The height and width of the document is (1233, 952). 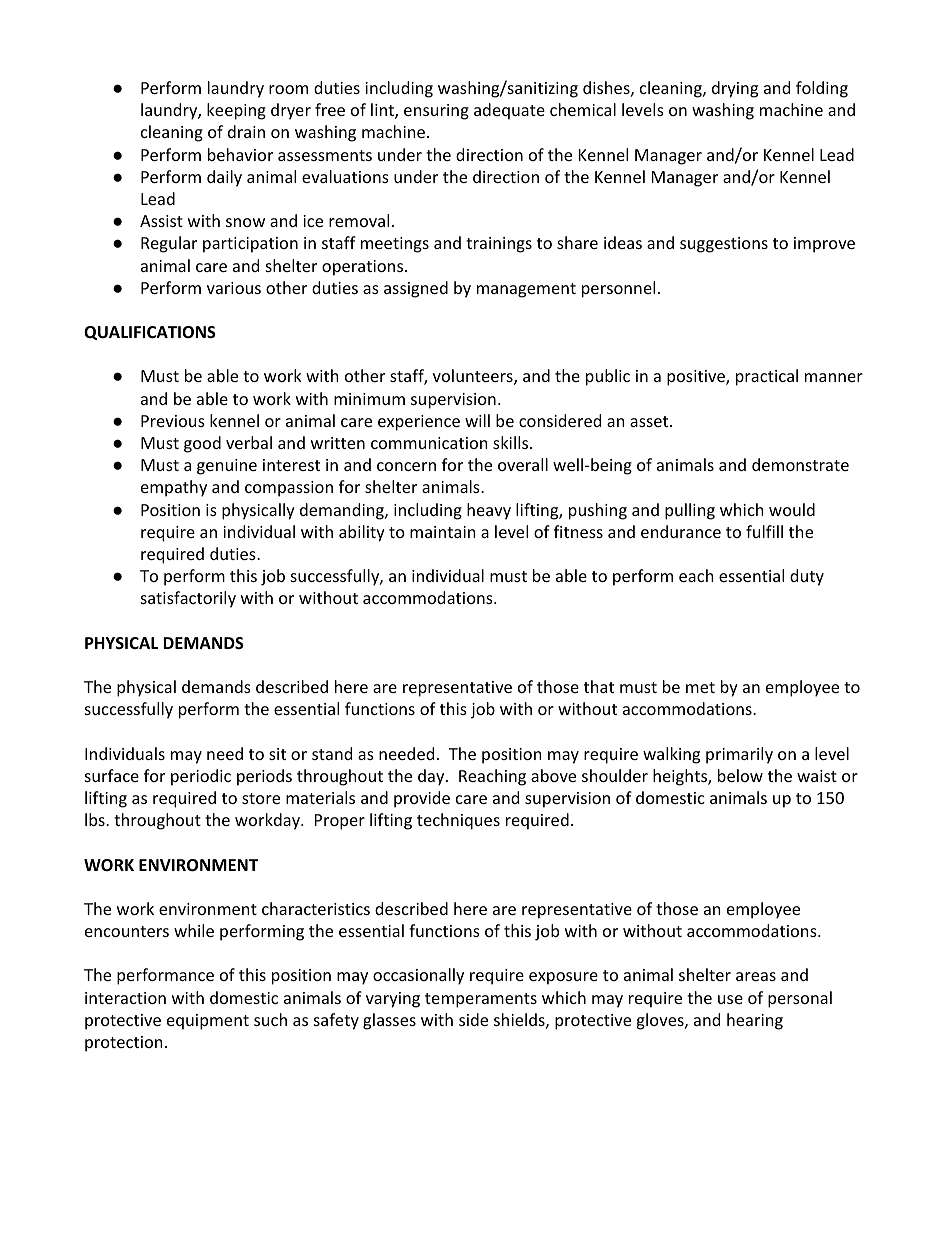 What do you see at coordinates (481, 1000) in the document?
I see `temperaments` at bounding box center [481, 1000].
